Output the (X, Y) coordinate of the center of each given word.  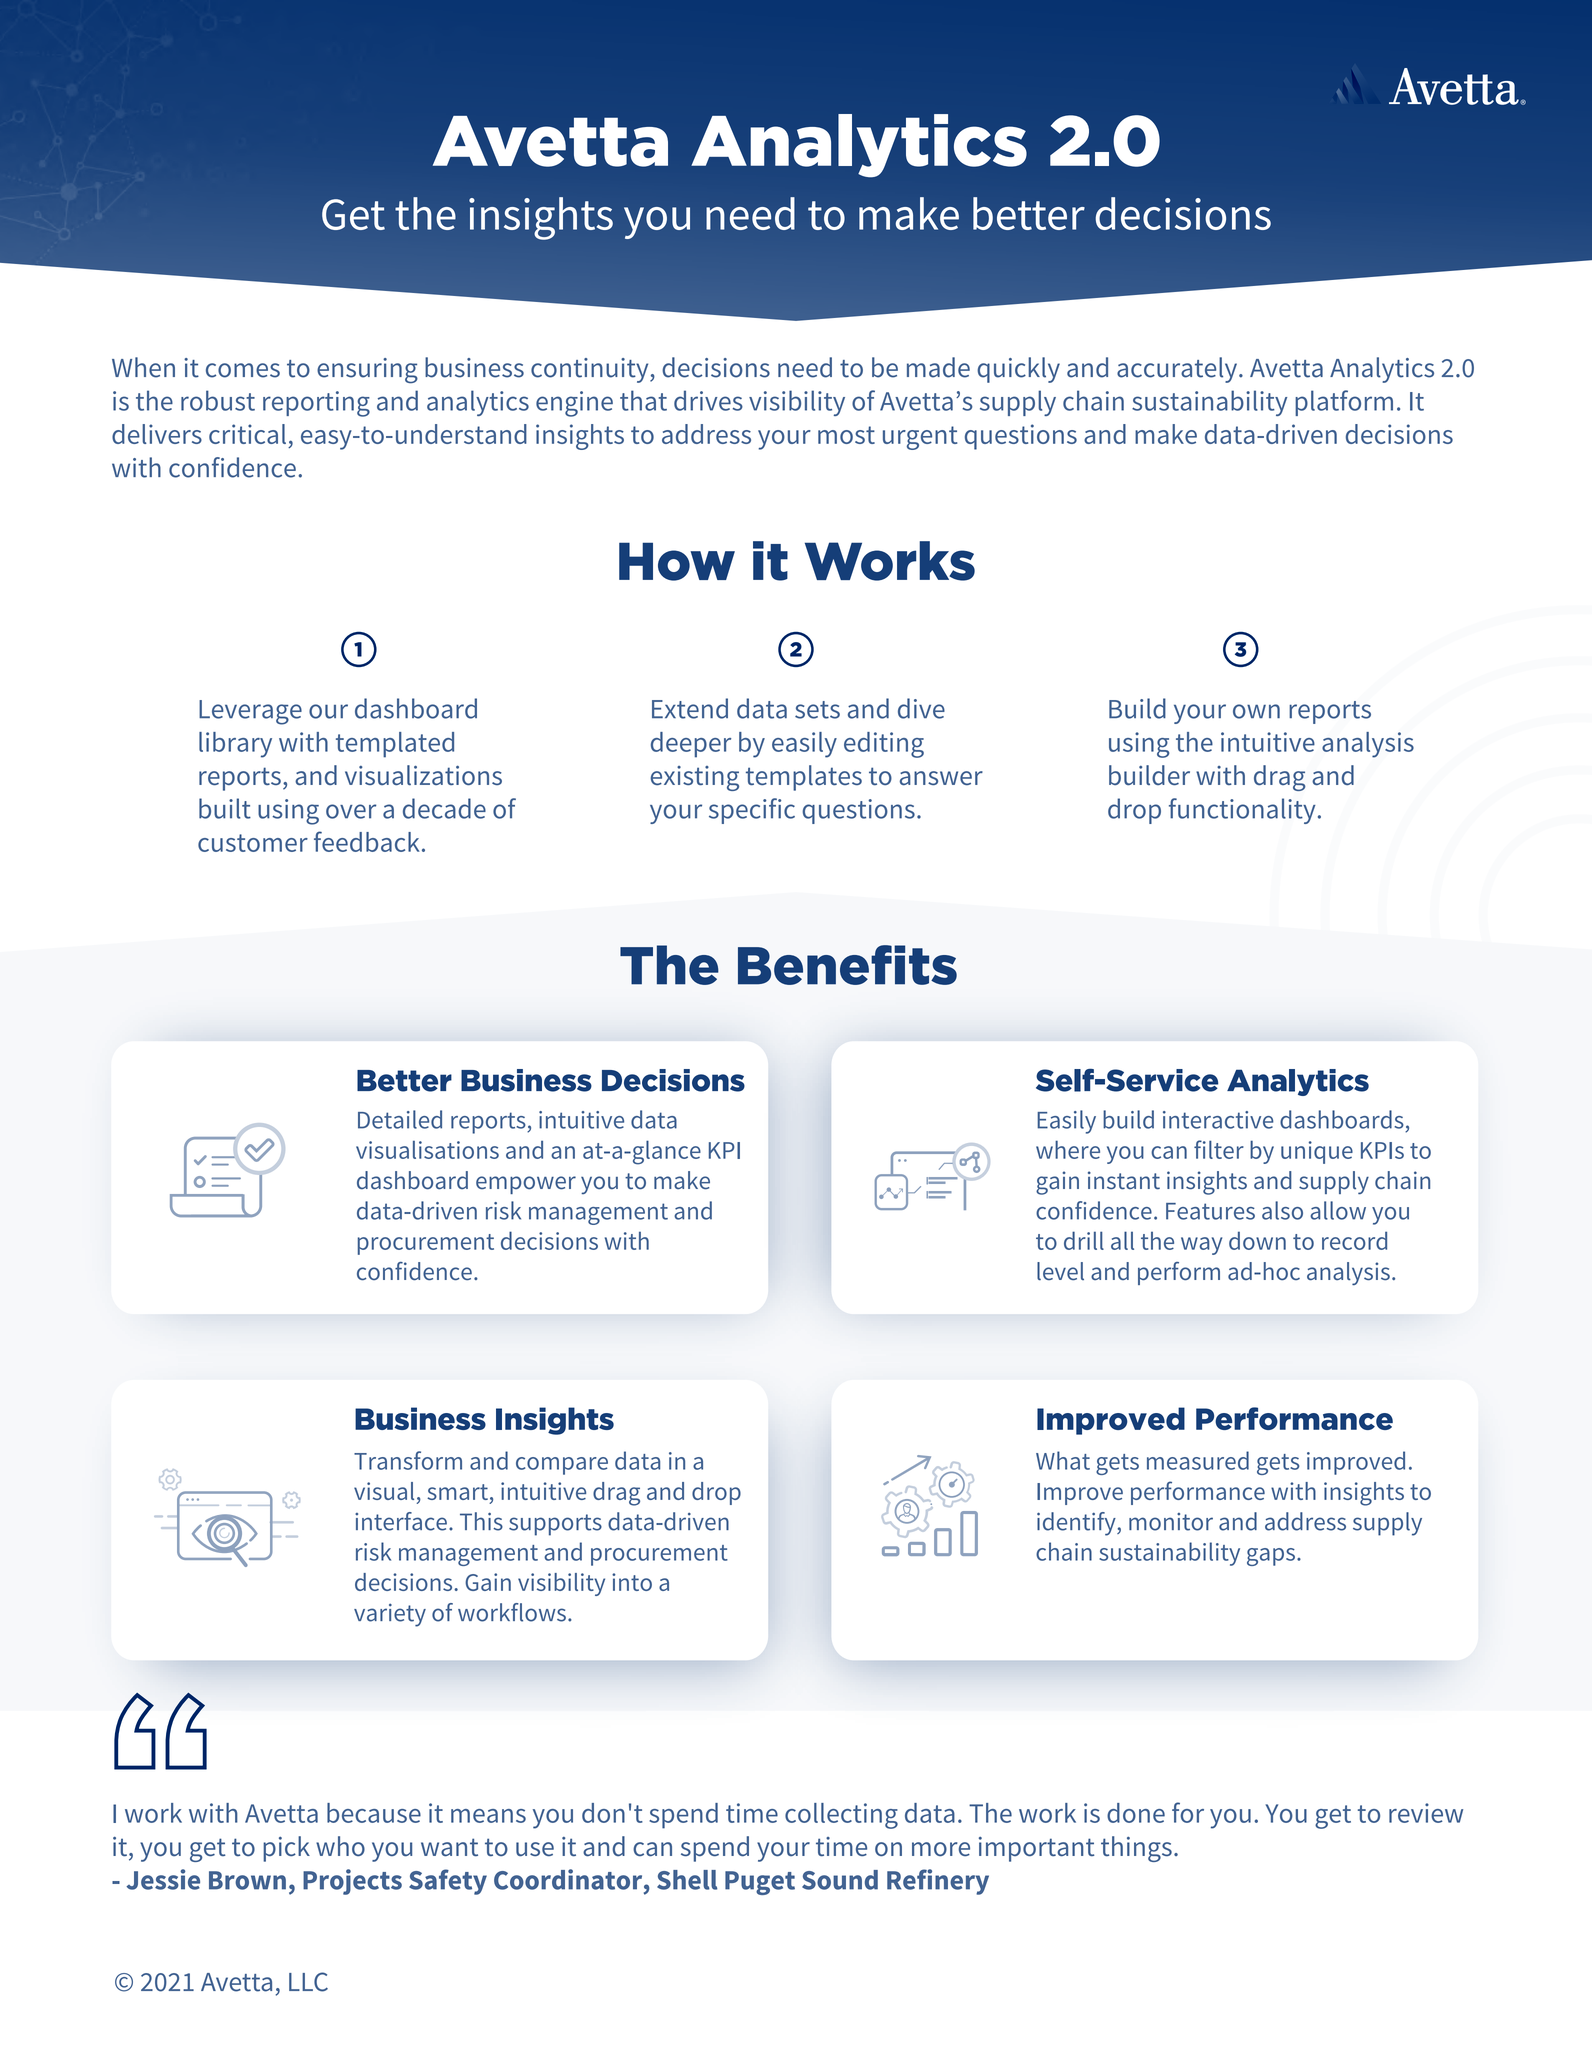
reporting (316, 404)
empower (526, 1185)
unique (1317, 1152)
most (846, 435)
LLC (308, 1982)
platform (1344, 403)
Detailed (400, 1119)
